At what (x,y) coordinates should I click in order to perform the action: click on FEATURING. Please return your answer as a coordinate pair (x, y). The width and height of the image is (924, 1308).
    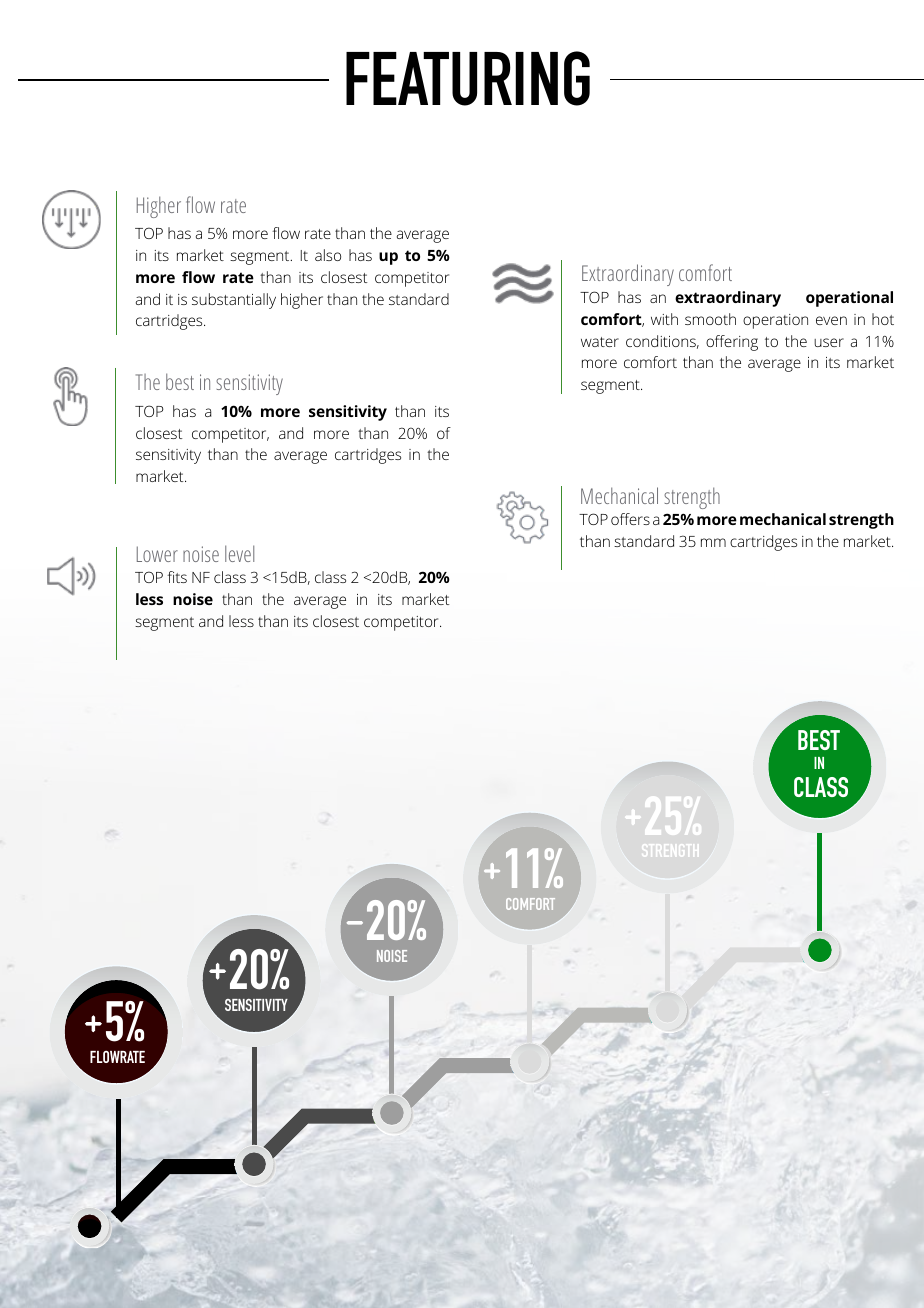
    Looking at the image, I should click on (468, 78).
